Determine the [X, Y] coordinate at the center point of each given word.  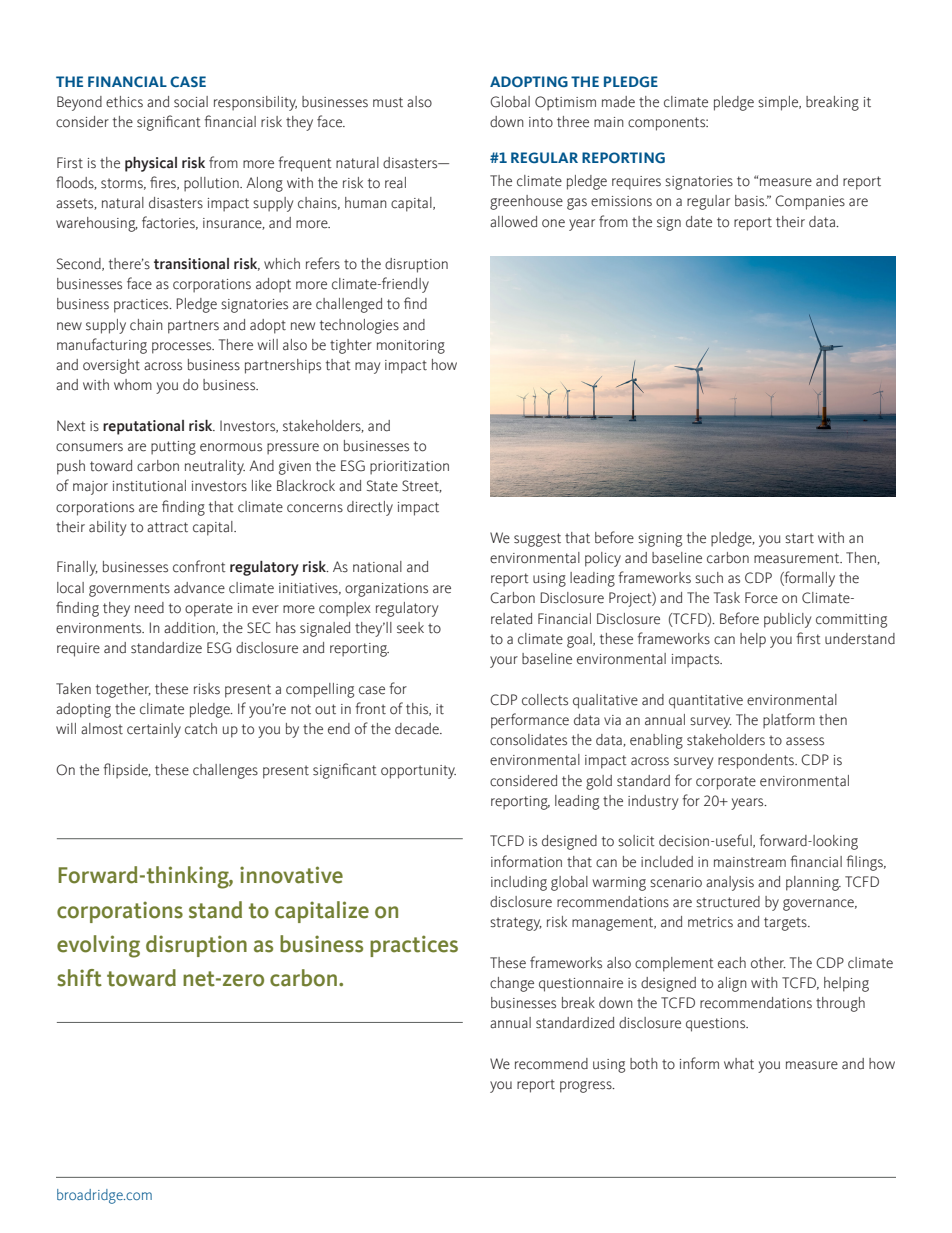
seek [410, 628]
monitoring [411, 347]
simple [779, 103]
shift [79, 978]
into [541, 122]
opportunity [418, 772]
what [739, 1064]
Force [761, 598]
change [512, 984]
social [191, 102]
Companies [810, 202]
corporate [726, 783]
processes [183, 348]
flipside [126, 771]
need [149, 608]
